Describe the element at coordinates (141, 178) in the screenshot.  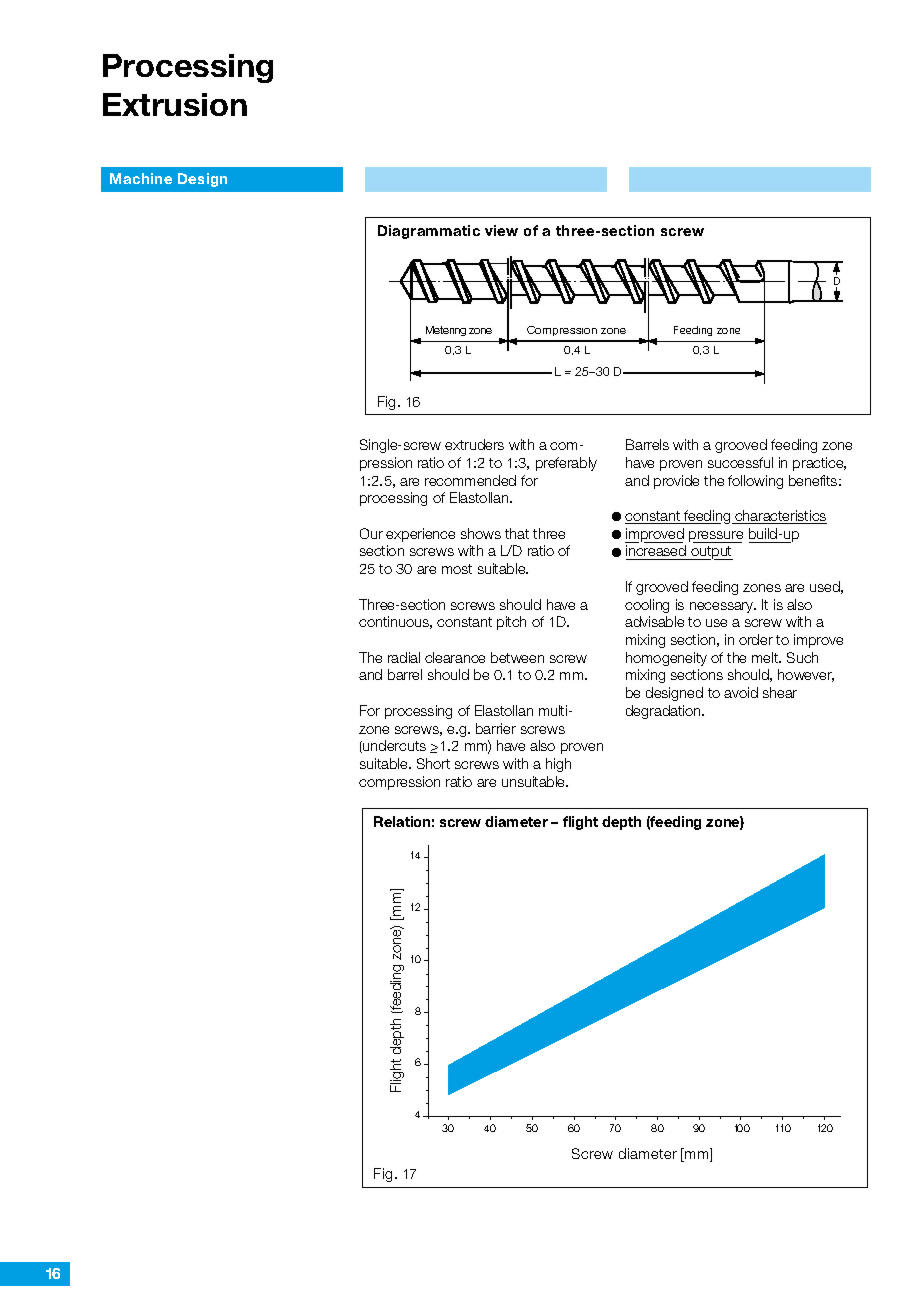
I see `Machine` at that location.
